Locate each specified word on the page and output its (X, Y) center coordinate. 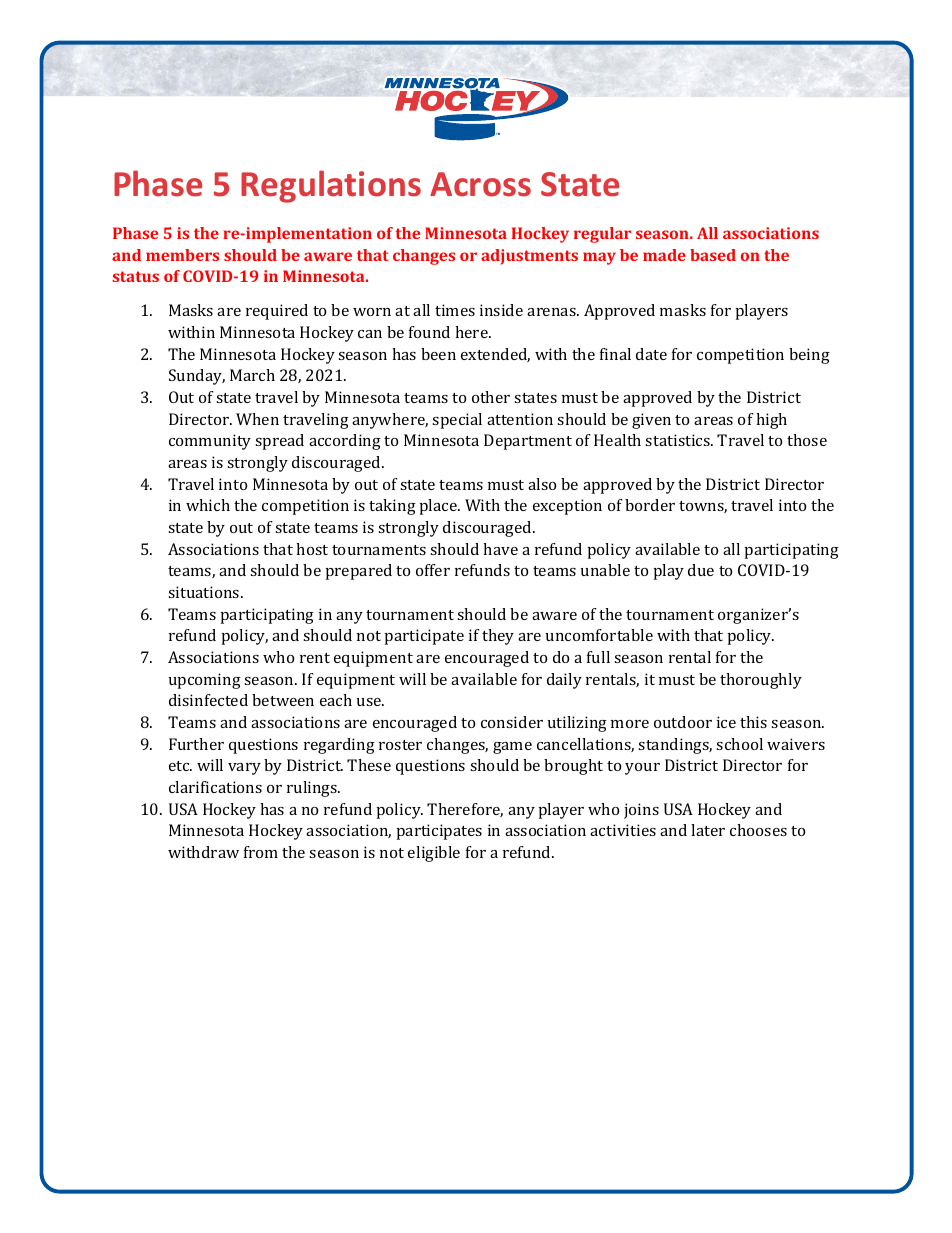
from (261, 852)
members (182, 255)
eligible (434, 854)
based (713, 255)
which (208, 505)
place (440, 507)
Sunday (197, 377)
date (651, 354)
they (498, 637)
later (708, 830)
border (650, 505)
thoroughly (761, 681)
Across (480, 184)
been (438, 354)
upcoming (205, 681)
